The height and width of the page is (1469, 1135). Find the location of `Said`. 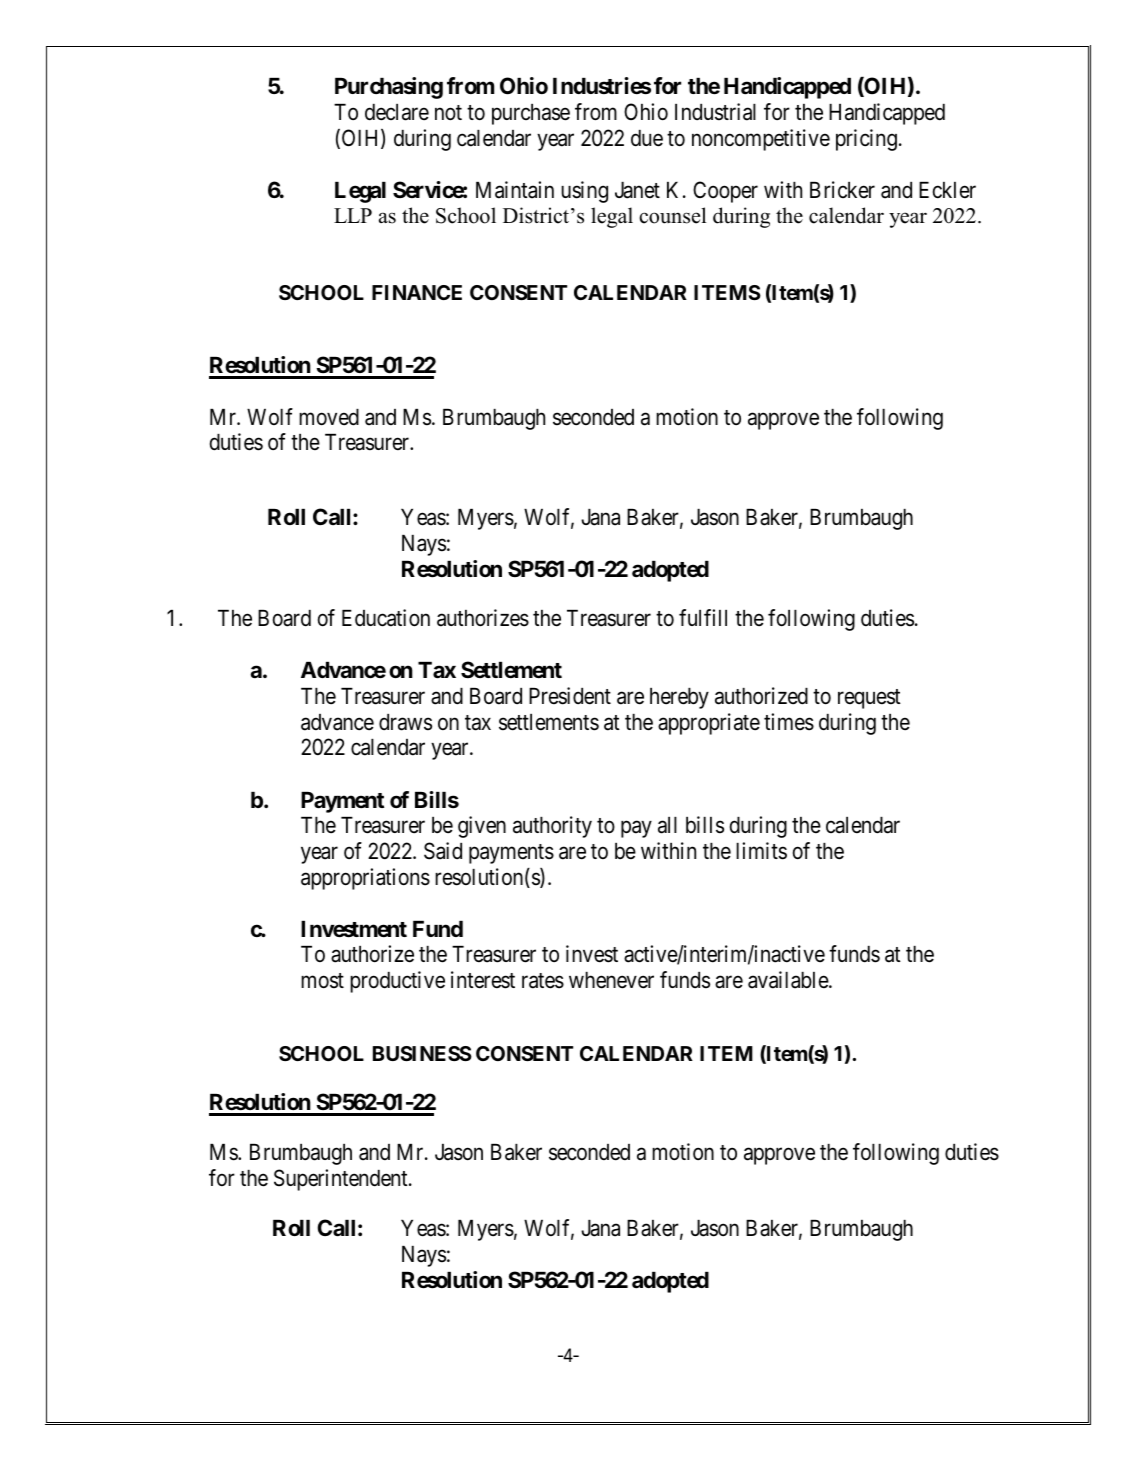

Said is located at coordinates (443, 851).
